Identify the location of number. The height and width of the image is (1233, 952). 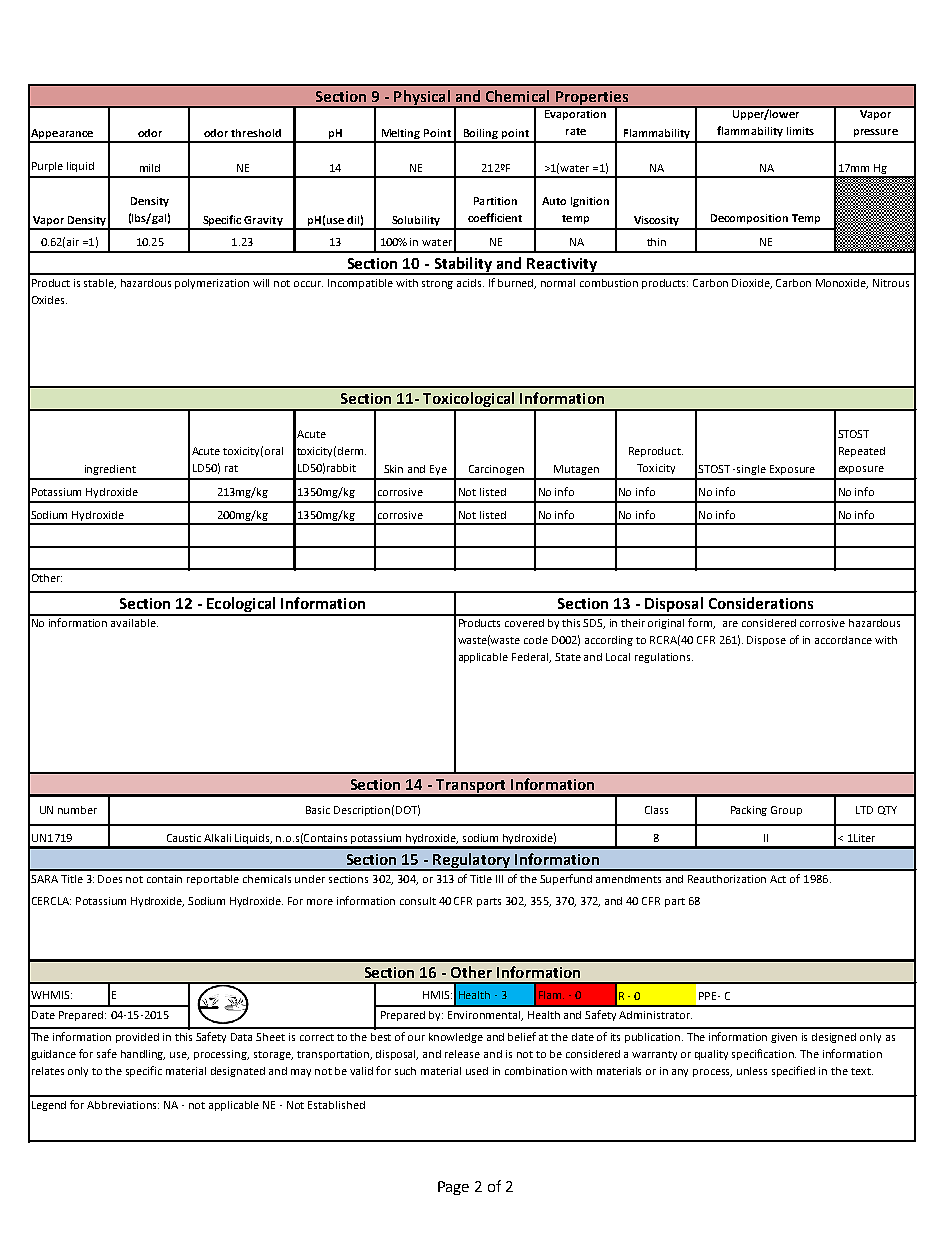
(77, 810).
